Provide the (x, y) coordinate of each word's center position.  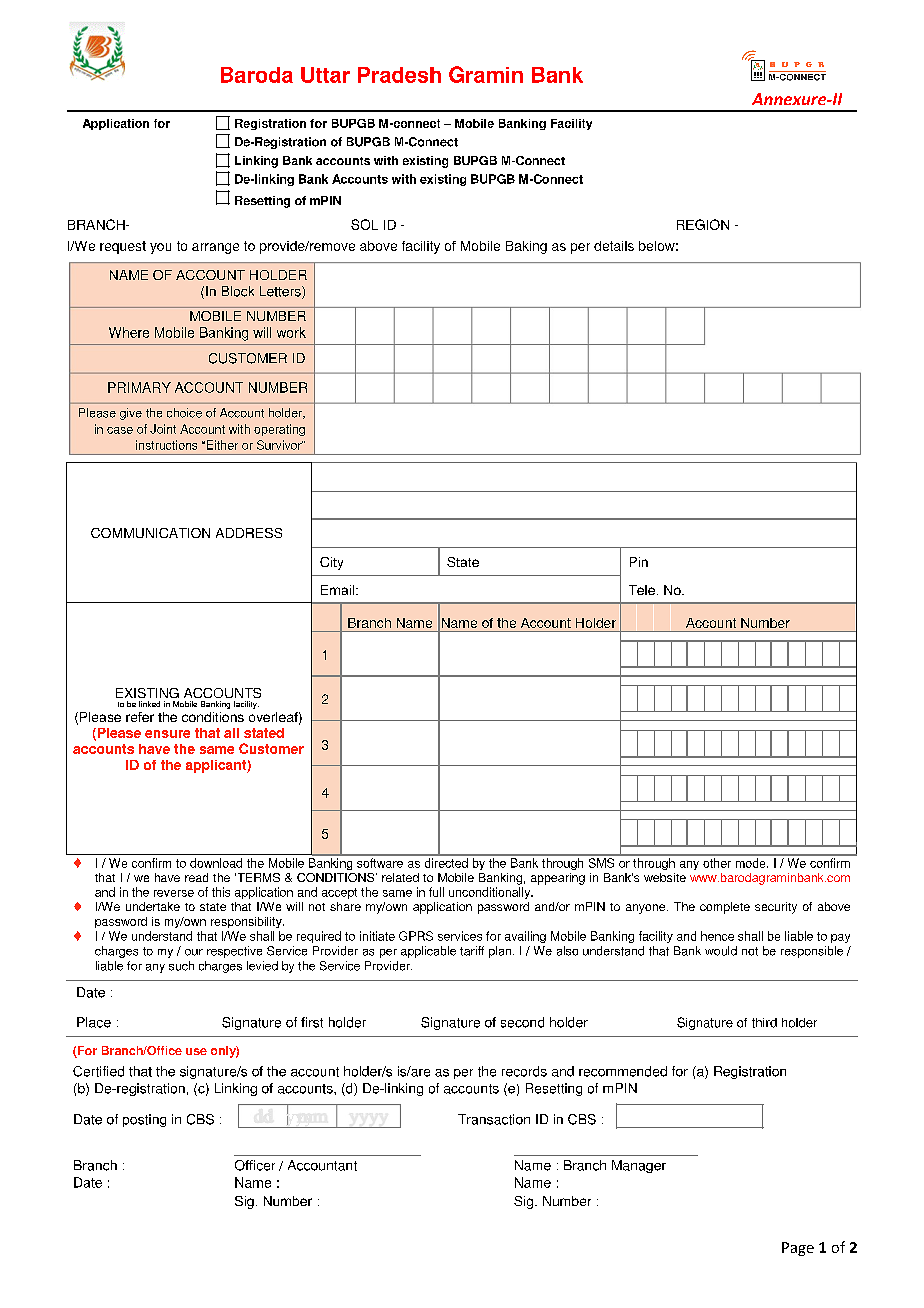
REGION (703, 224)
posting (144, 1120)
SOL (364, 224)
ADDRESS (249, 533)
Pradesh (399, 75)
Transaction (494, 1119)
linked (149, 704)
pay (840, 938)
